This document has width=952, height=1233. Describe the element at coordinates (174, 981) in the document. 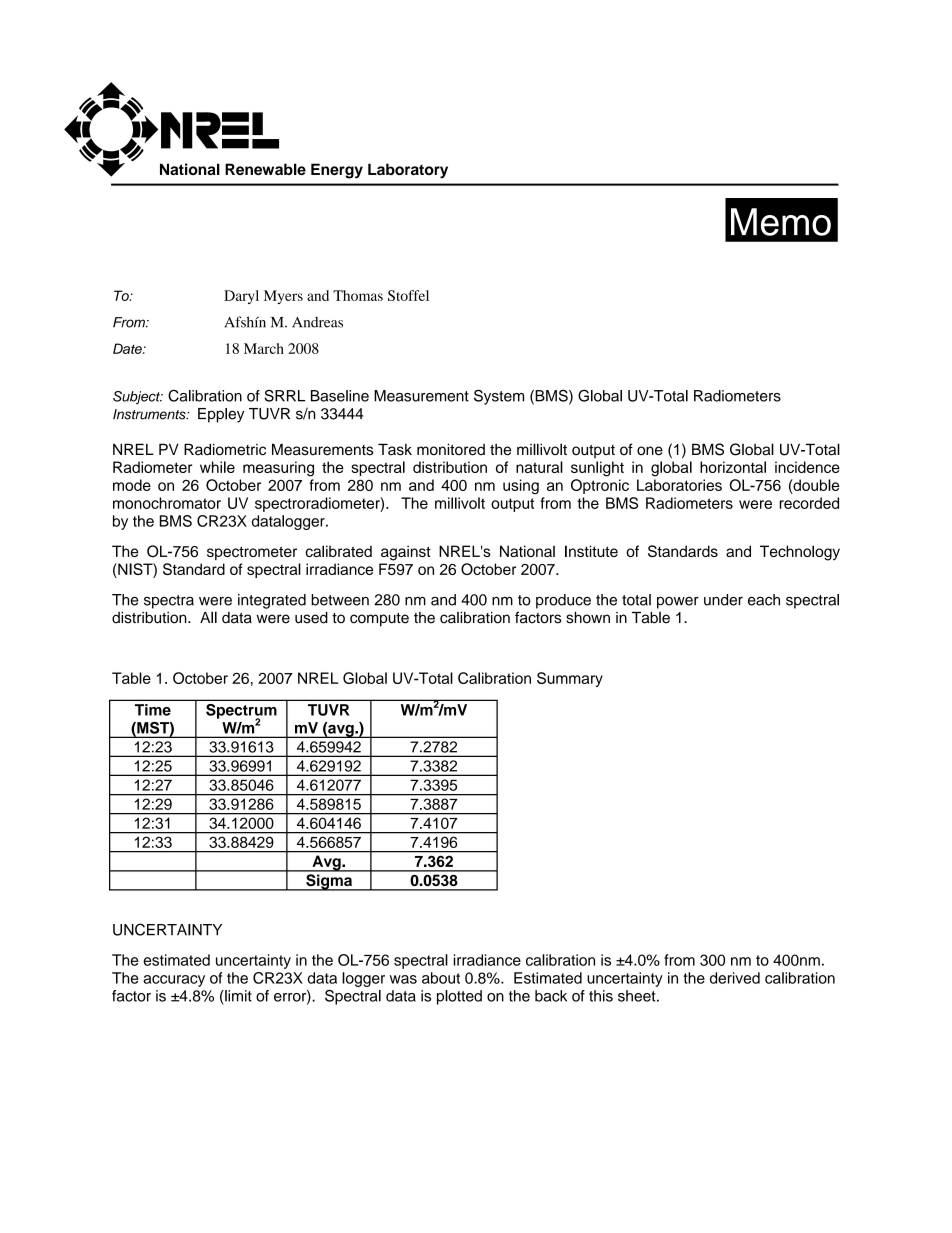

I see `accuracy` at that location.
